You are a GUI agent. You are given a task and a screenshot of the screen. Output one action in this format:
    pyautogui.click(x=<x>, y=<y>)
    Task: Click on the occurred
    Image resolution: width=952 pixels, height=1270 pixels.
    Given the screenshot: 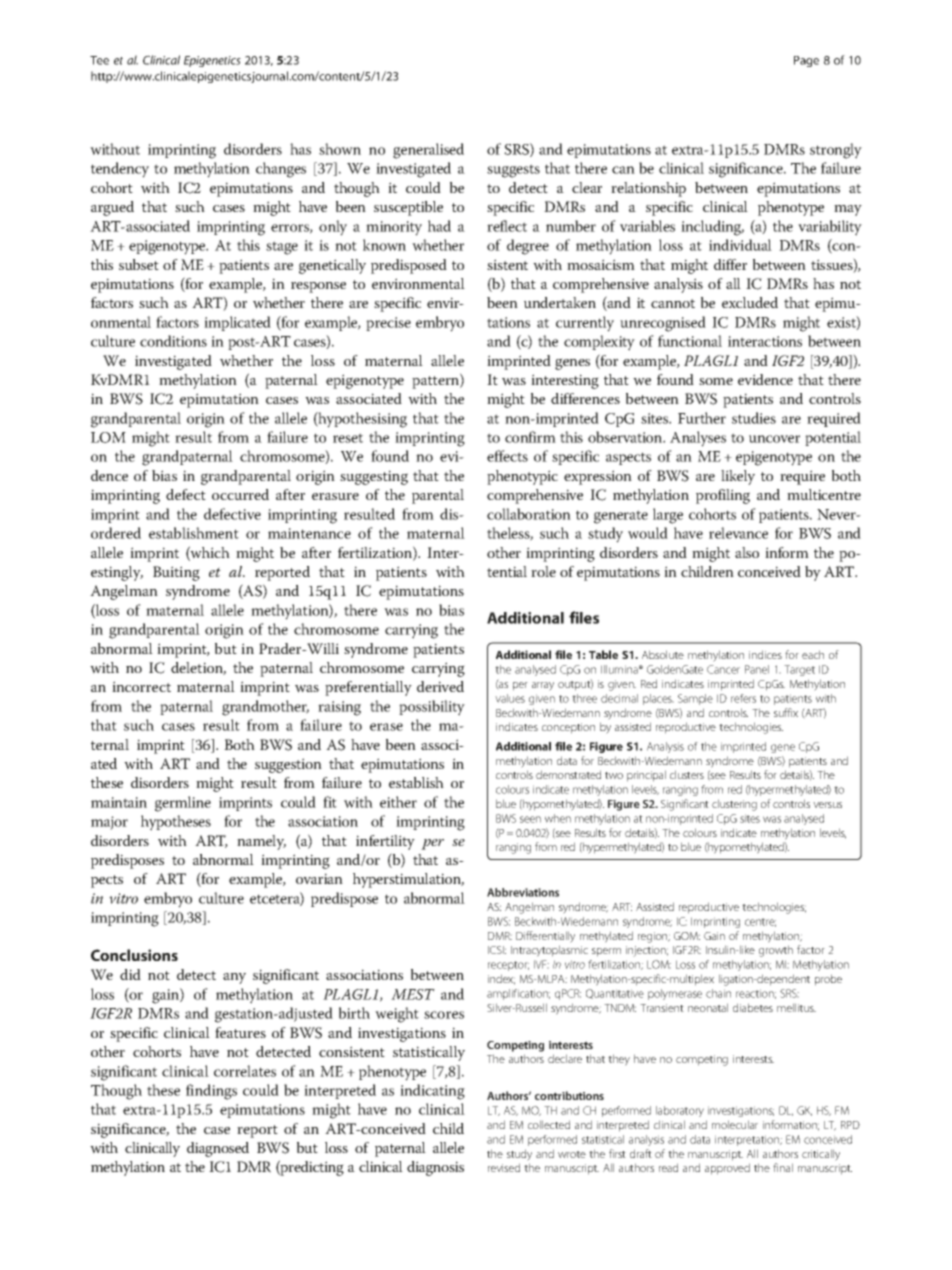 What is the action you would take?
    pyautogui.click(x=240, y=494)
